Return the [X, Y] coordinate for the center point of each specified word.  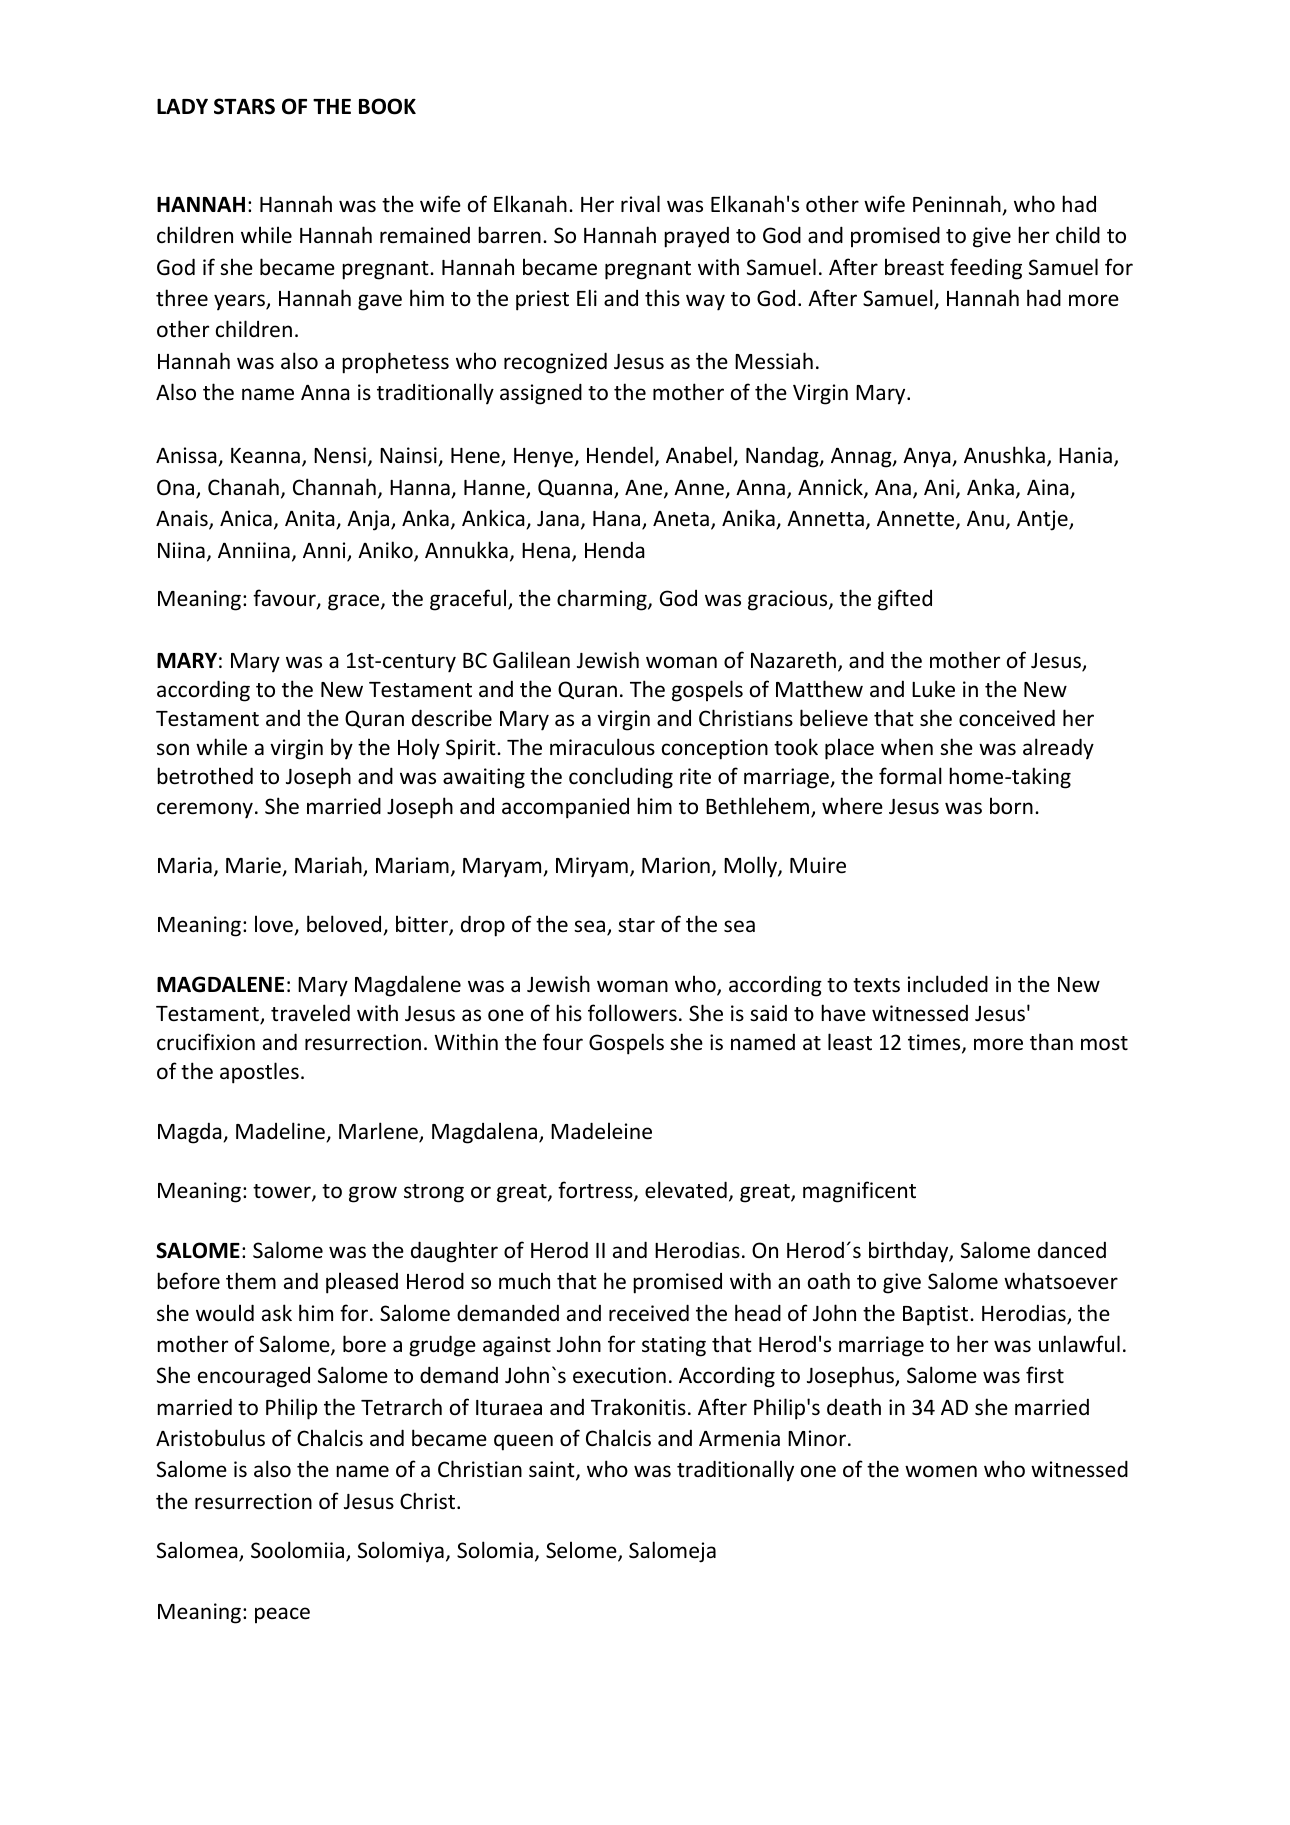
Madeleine [601, 1131]
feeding [986, 269]
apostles [259, 1073]
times [935, 1043]
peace [282, 1615]
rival [640, 203]
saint [553, 1471]
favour [285, 599]
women [941, 1471]
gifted [905, 600]
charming [603, 600]
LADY [182, 106]
